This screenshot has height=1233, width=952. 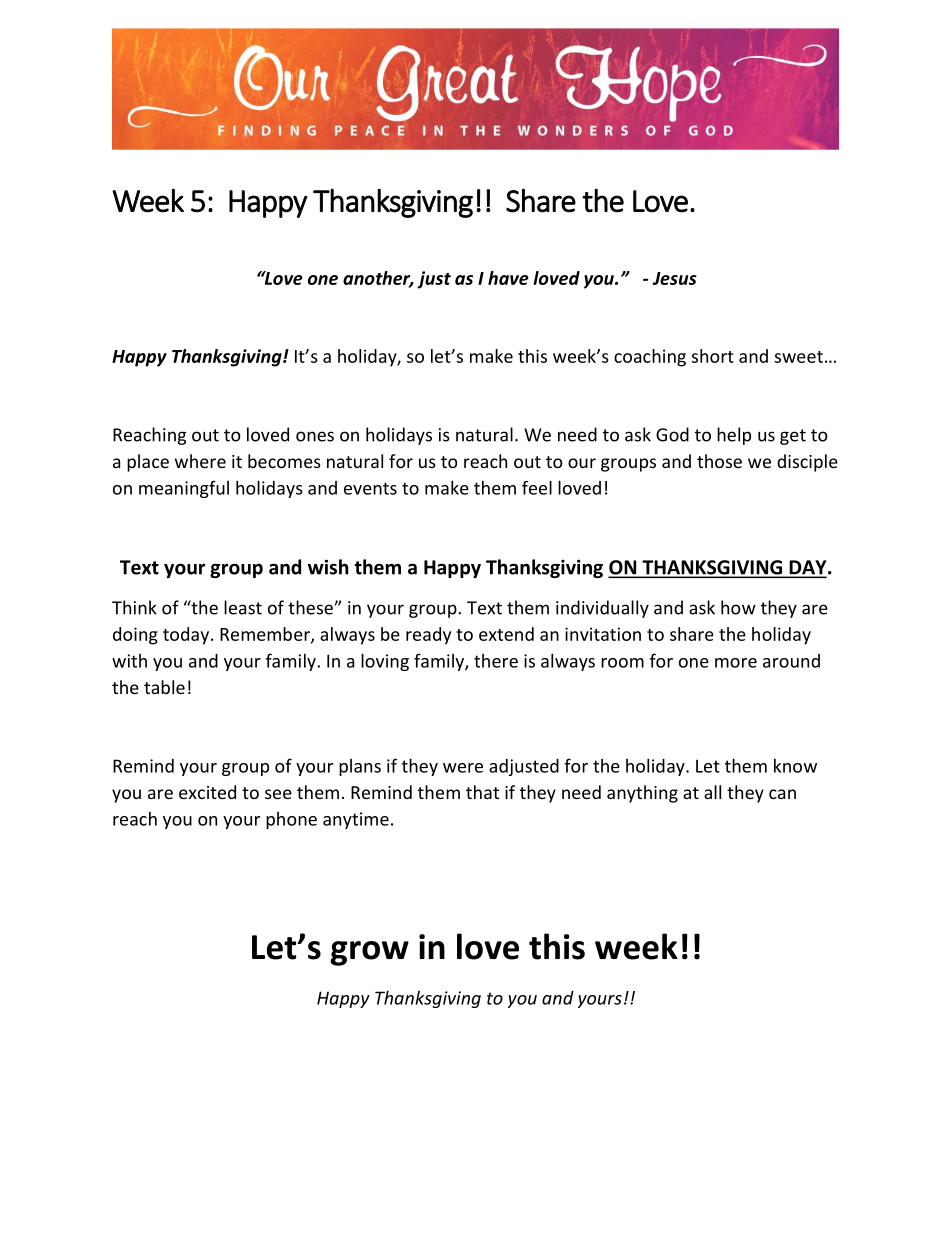 What do you see at coordinates (315, 436) in the screenshot?
I see `ones` at bounding box center [315, 436].
